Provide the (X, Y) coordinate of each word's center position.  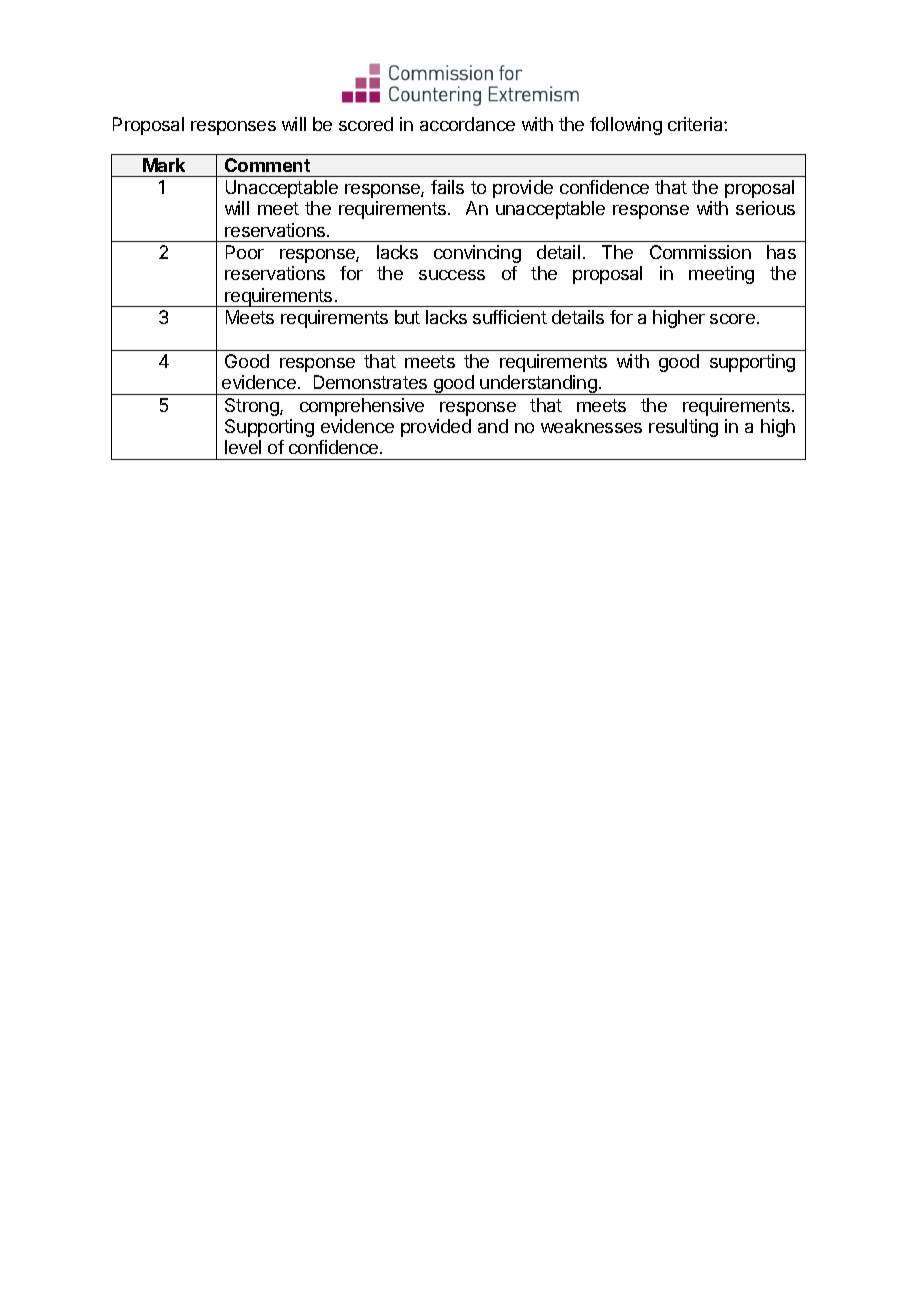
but (407, 317)
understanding (538, 385)
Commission (700, 252)
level (243, 447)
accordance (467, 124)
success (452, 275)
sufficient (510, 317)
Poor (245, 252)
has (781, 252)
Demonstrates (370, 382)
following (626, 126)
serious (765, 208)
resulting (683, 428)
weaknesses (591, 426)
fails (447, 187)
